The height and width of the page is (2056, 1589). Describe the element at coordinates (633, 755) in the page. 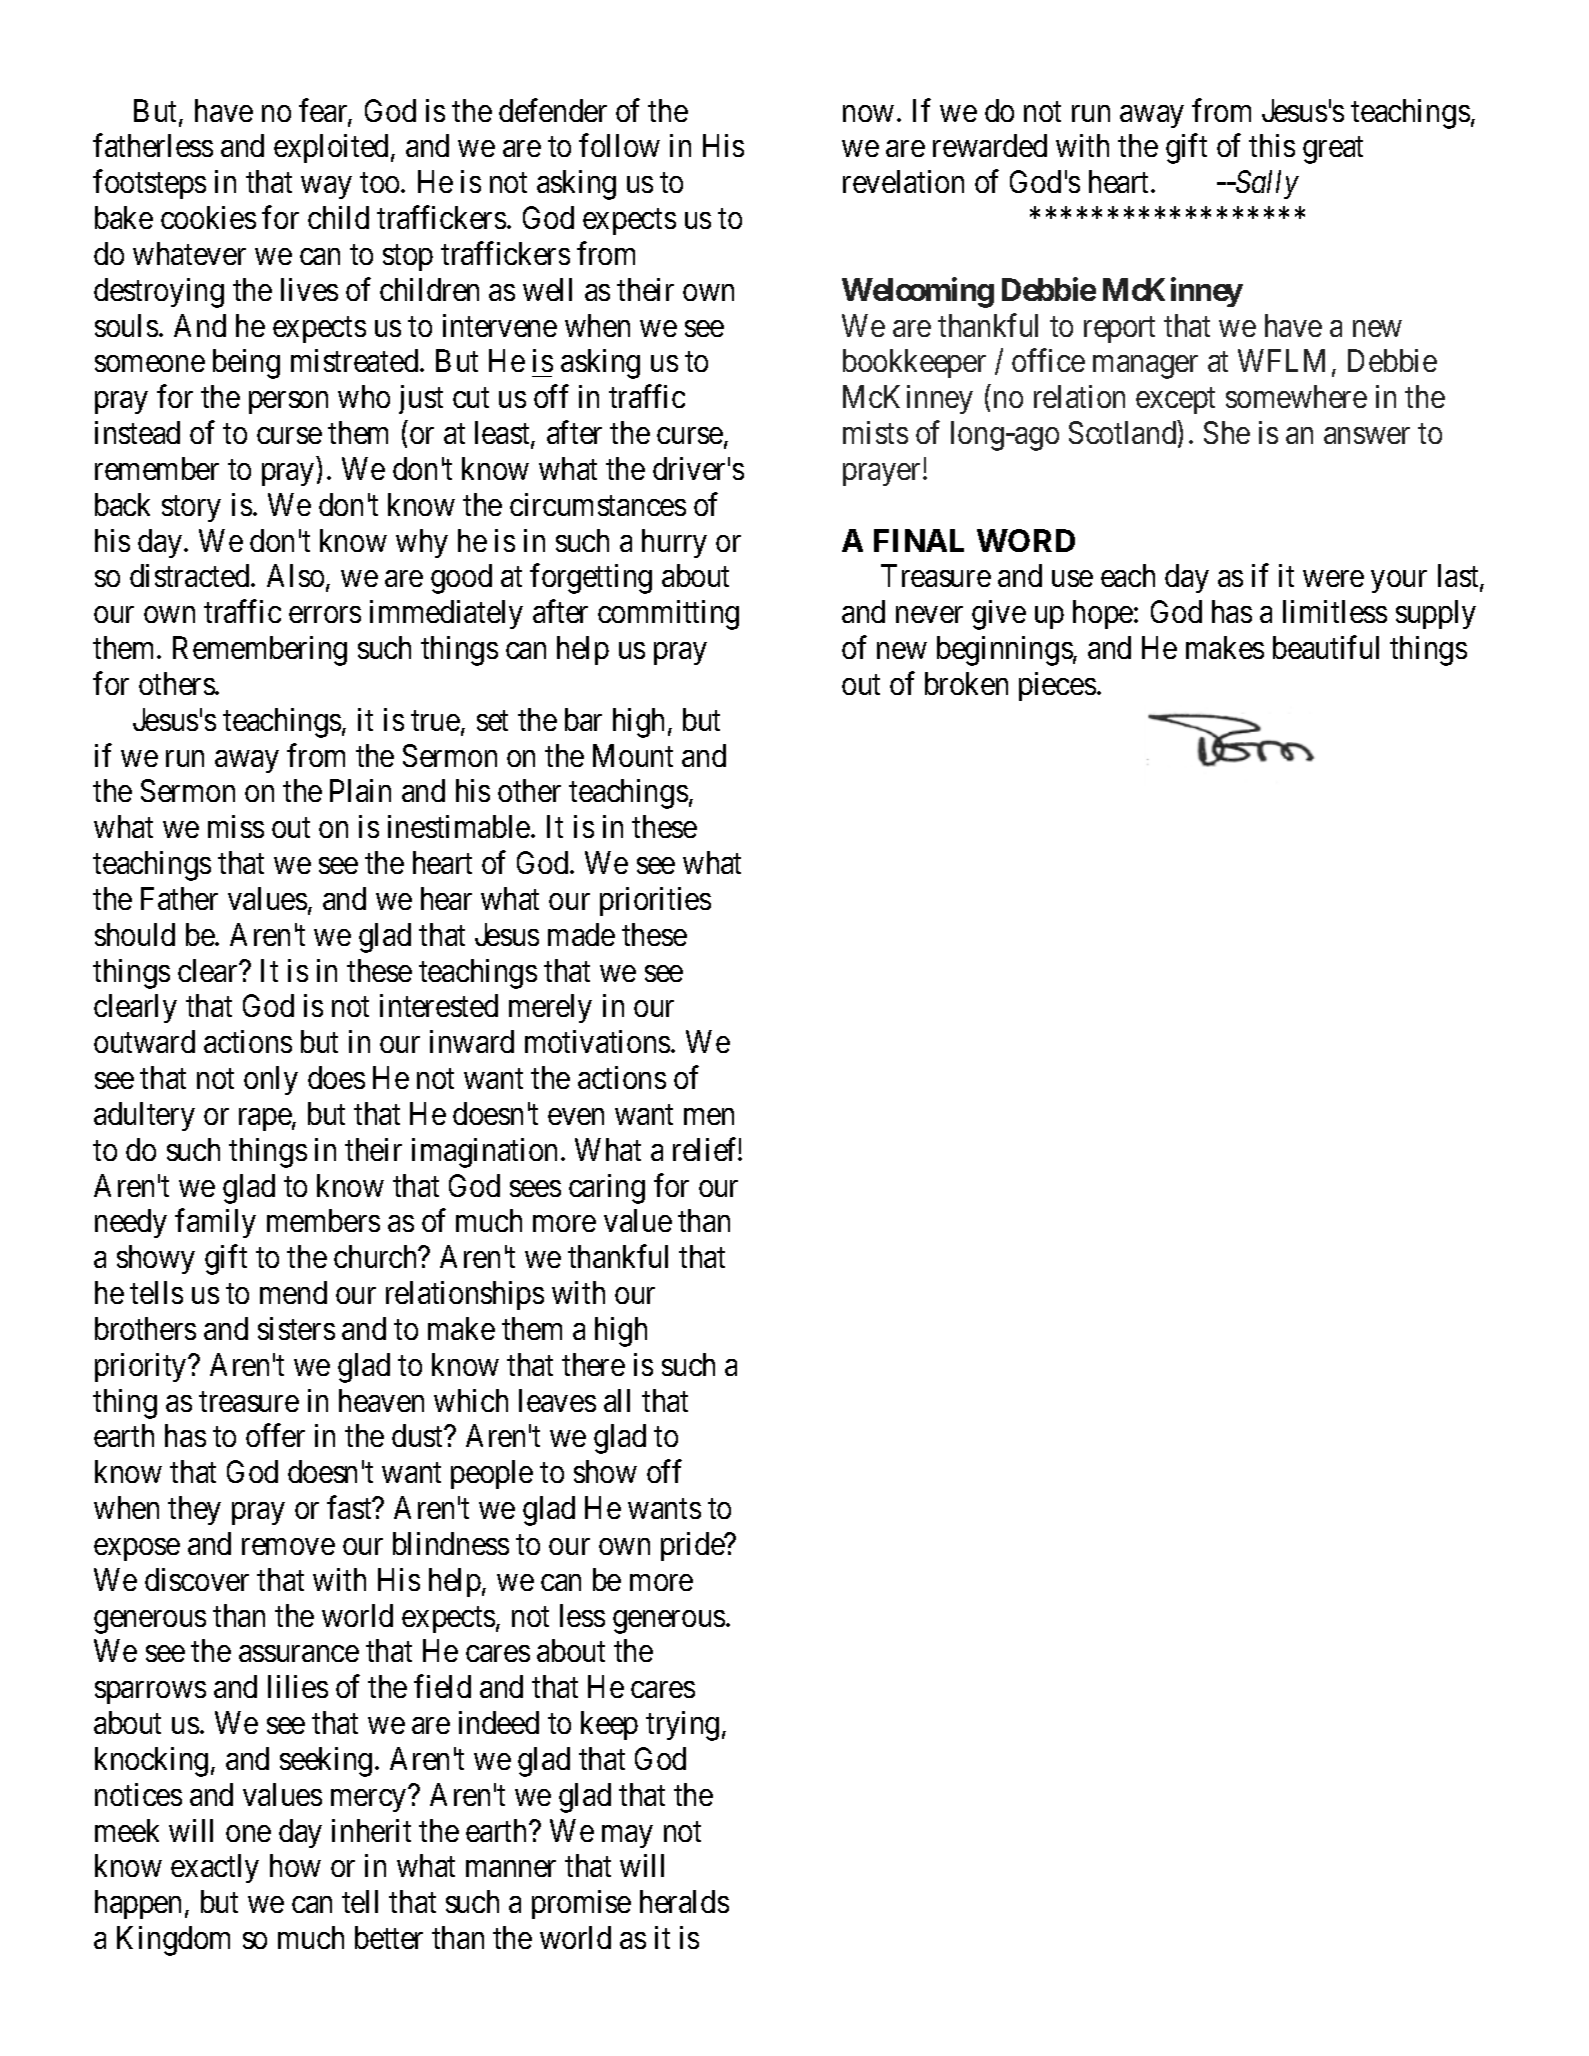

I see `Mount` at that location.
